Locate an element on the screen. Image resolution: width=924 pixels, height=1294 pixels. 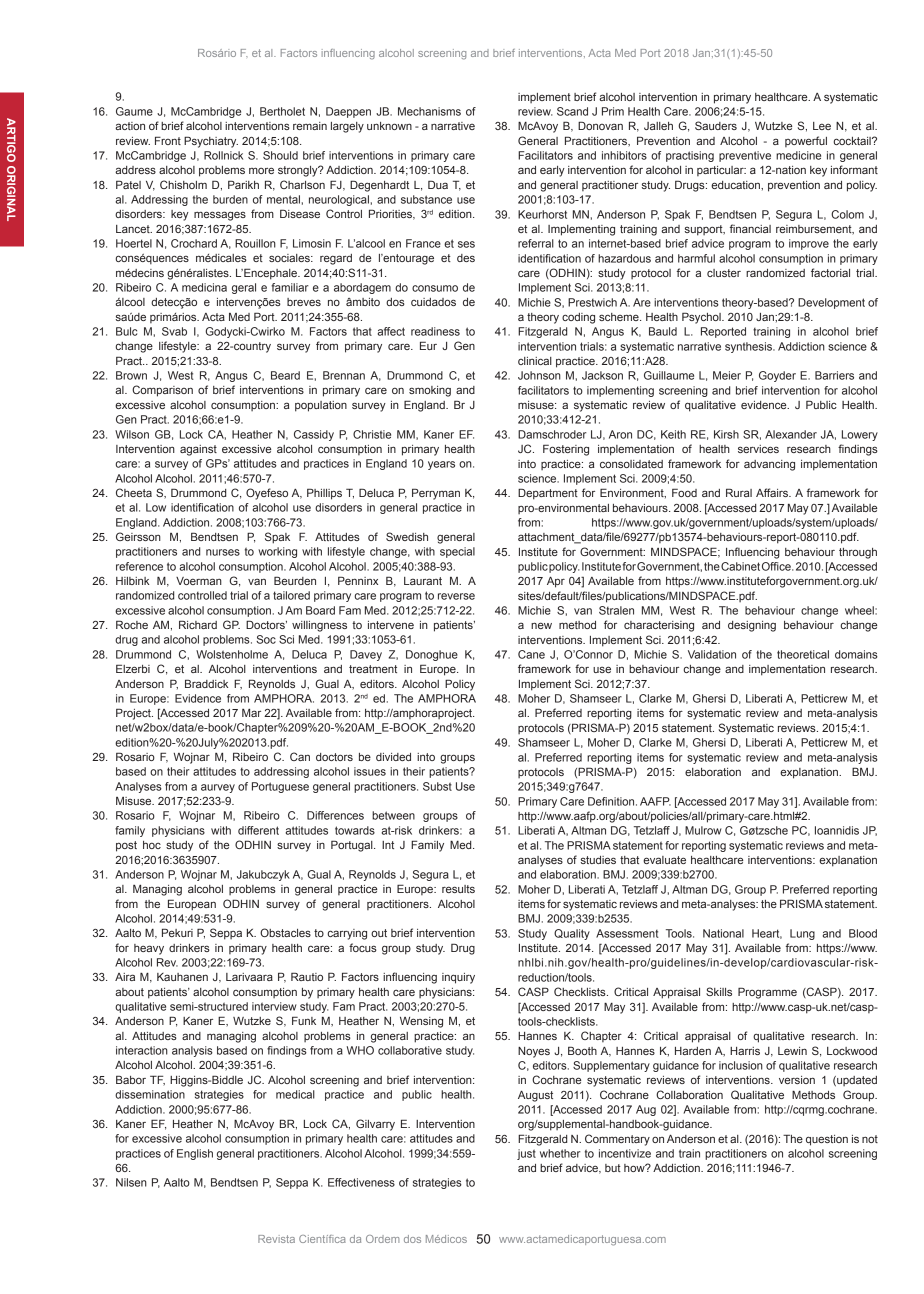
Psychiatry is located at coordinates (211, 142).
